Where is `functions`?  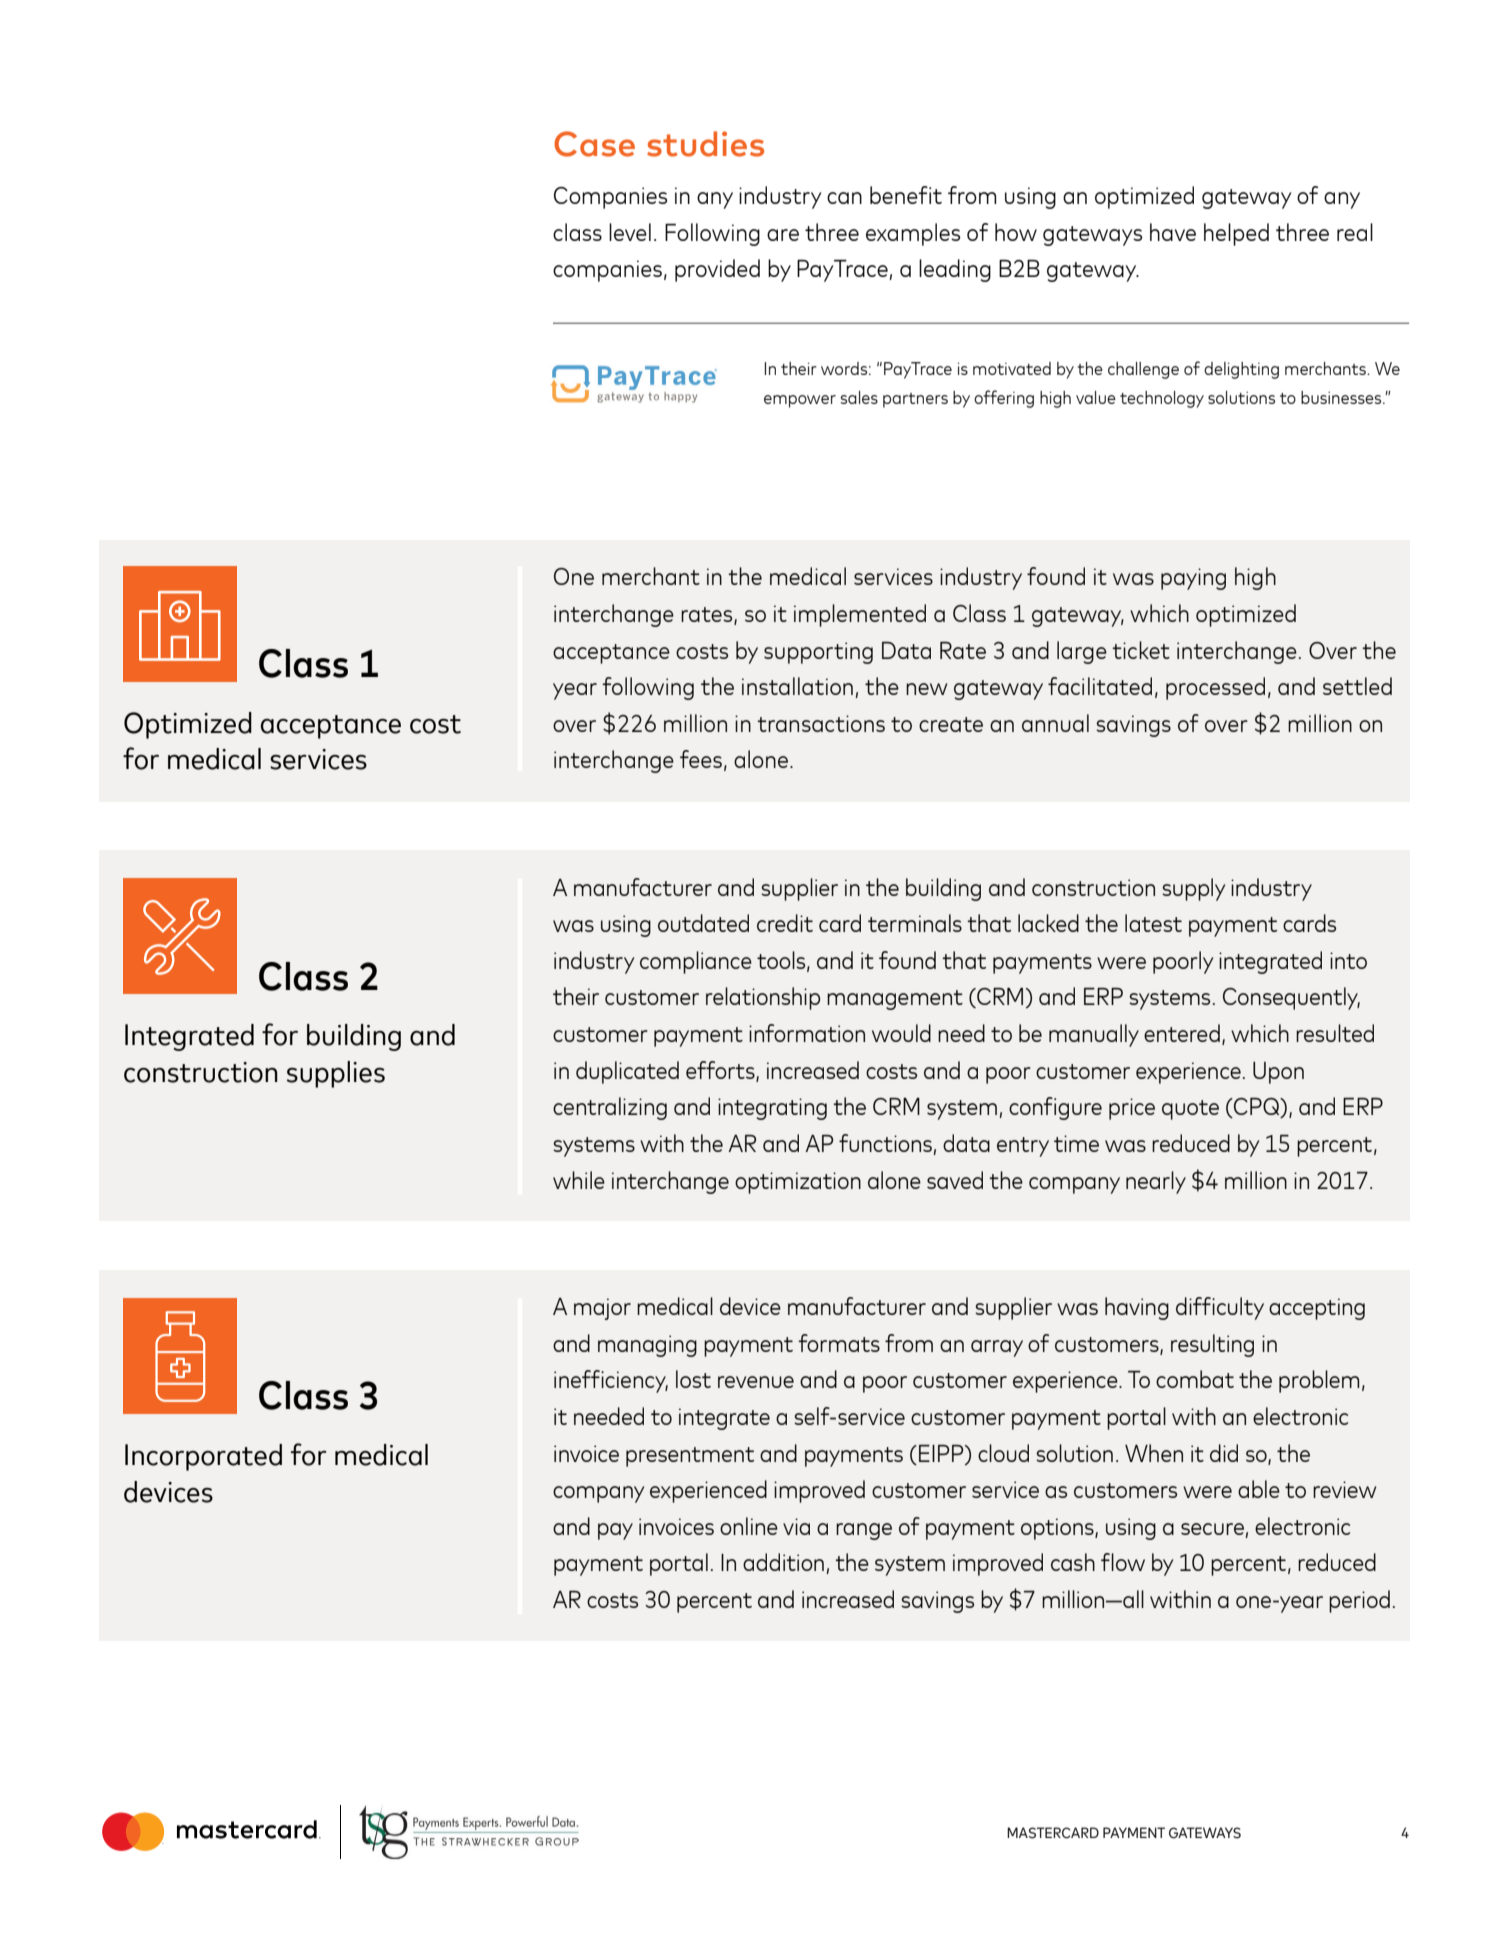
functions is located at coordinates (886, 1144).
